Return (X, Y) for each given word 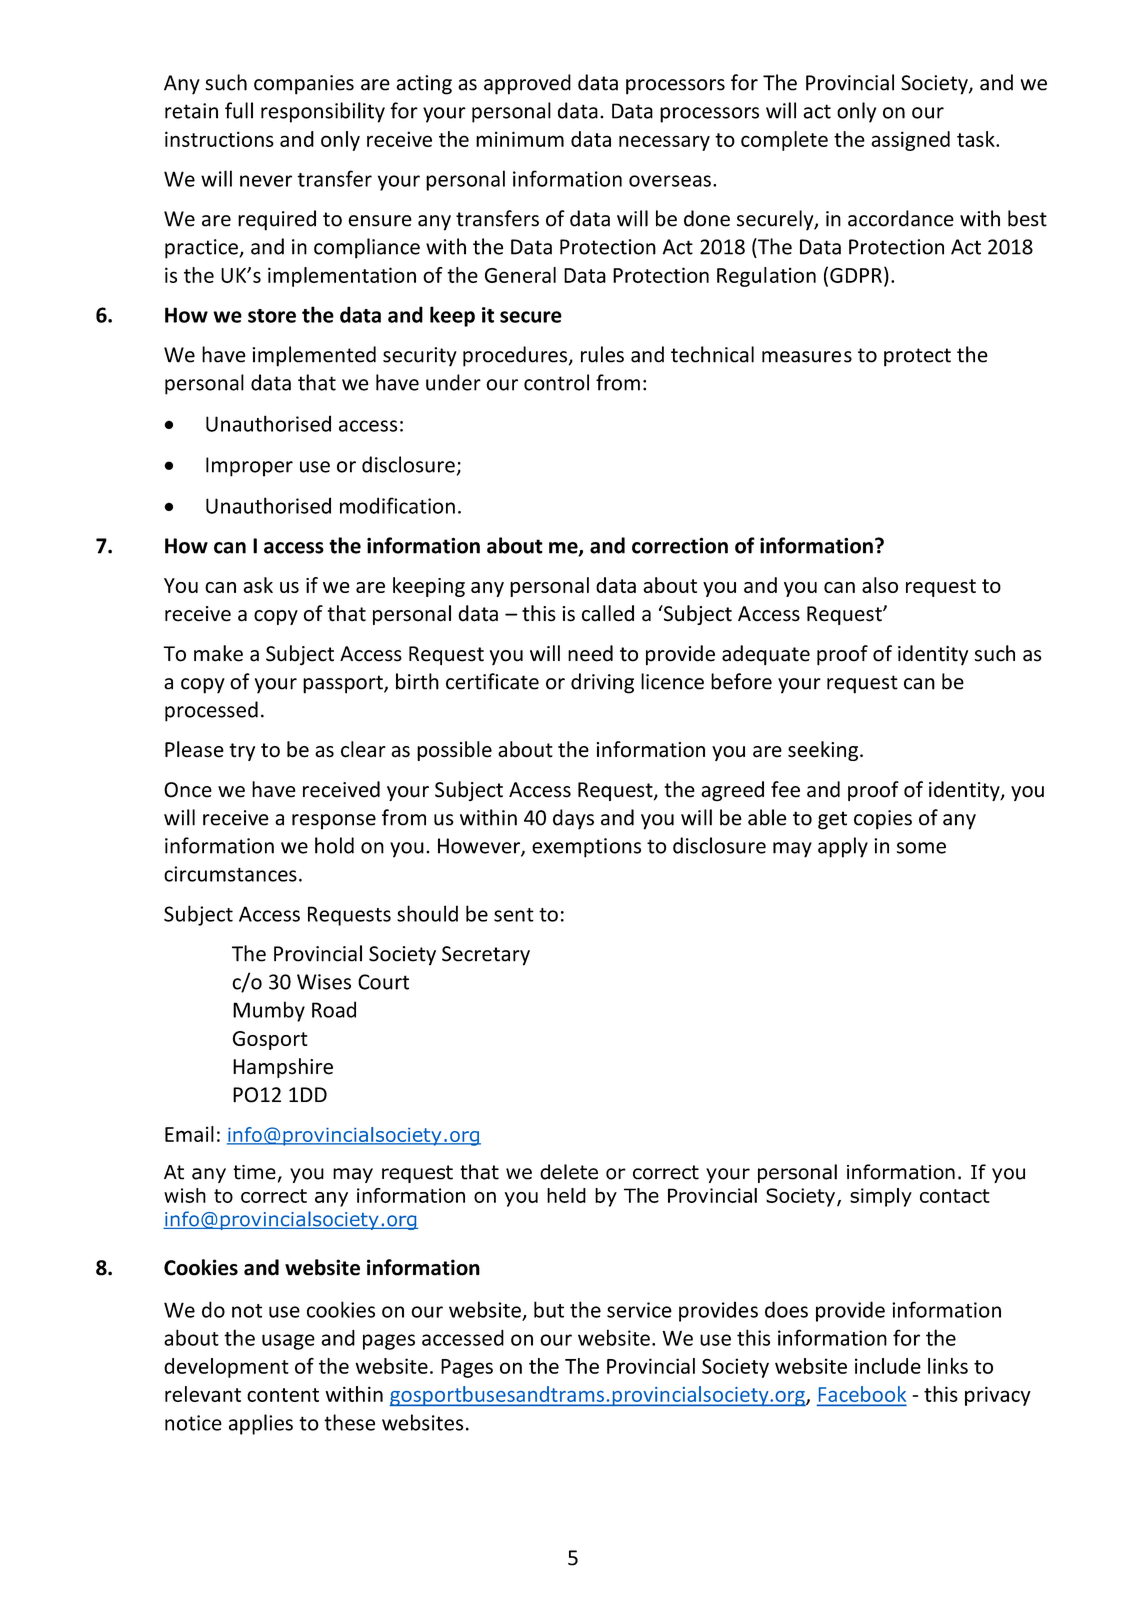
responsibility (323, 112)
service (639, 1310)
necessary (664, 143)
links (948, 1366)
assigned (910, 141)
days (573, 819)
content (283, 1395)
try (242, 752)
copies (883, 820)
